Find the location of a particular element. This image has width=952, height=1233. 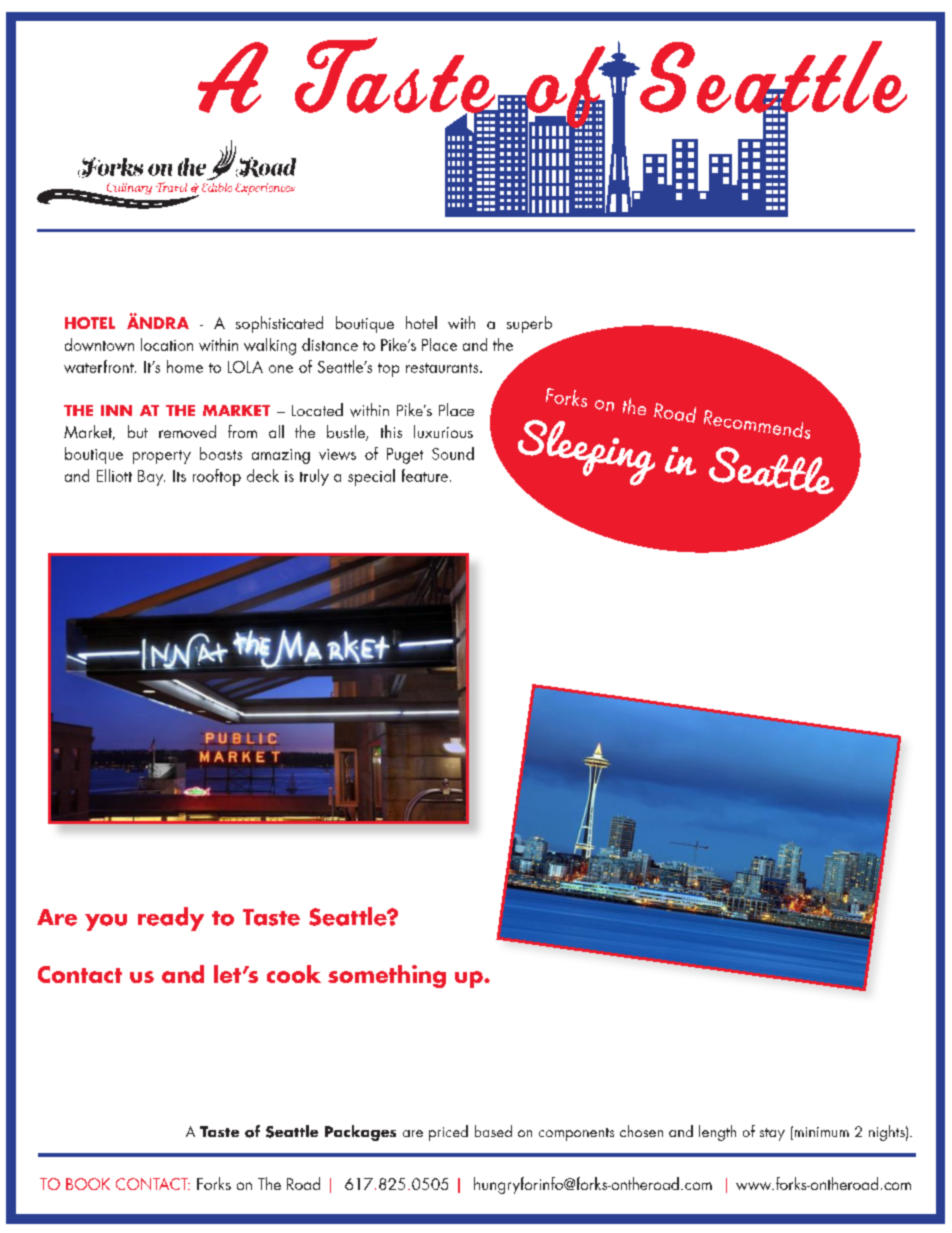

Sound is located at coordinates (453, 453).
